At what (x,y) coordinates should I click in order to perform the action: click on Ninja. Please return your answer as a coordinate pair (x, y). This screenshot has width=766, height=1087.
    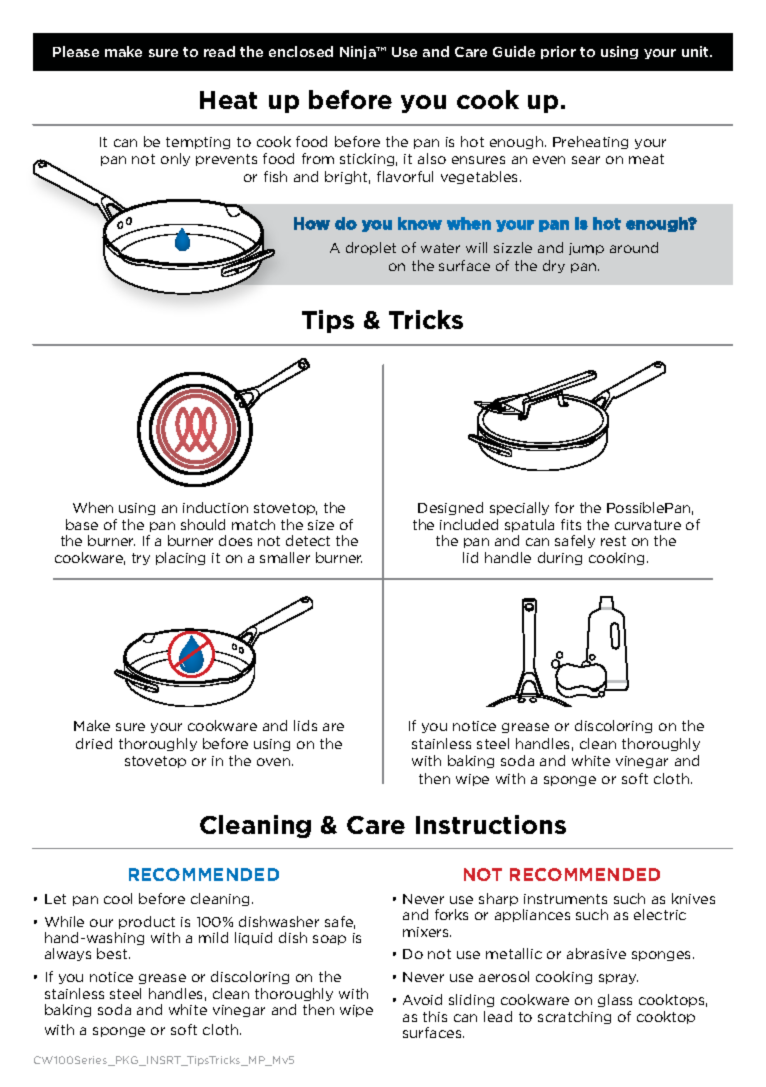
    Looking at the image, I should click on (359, 52).
